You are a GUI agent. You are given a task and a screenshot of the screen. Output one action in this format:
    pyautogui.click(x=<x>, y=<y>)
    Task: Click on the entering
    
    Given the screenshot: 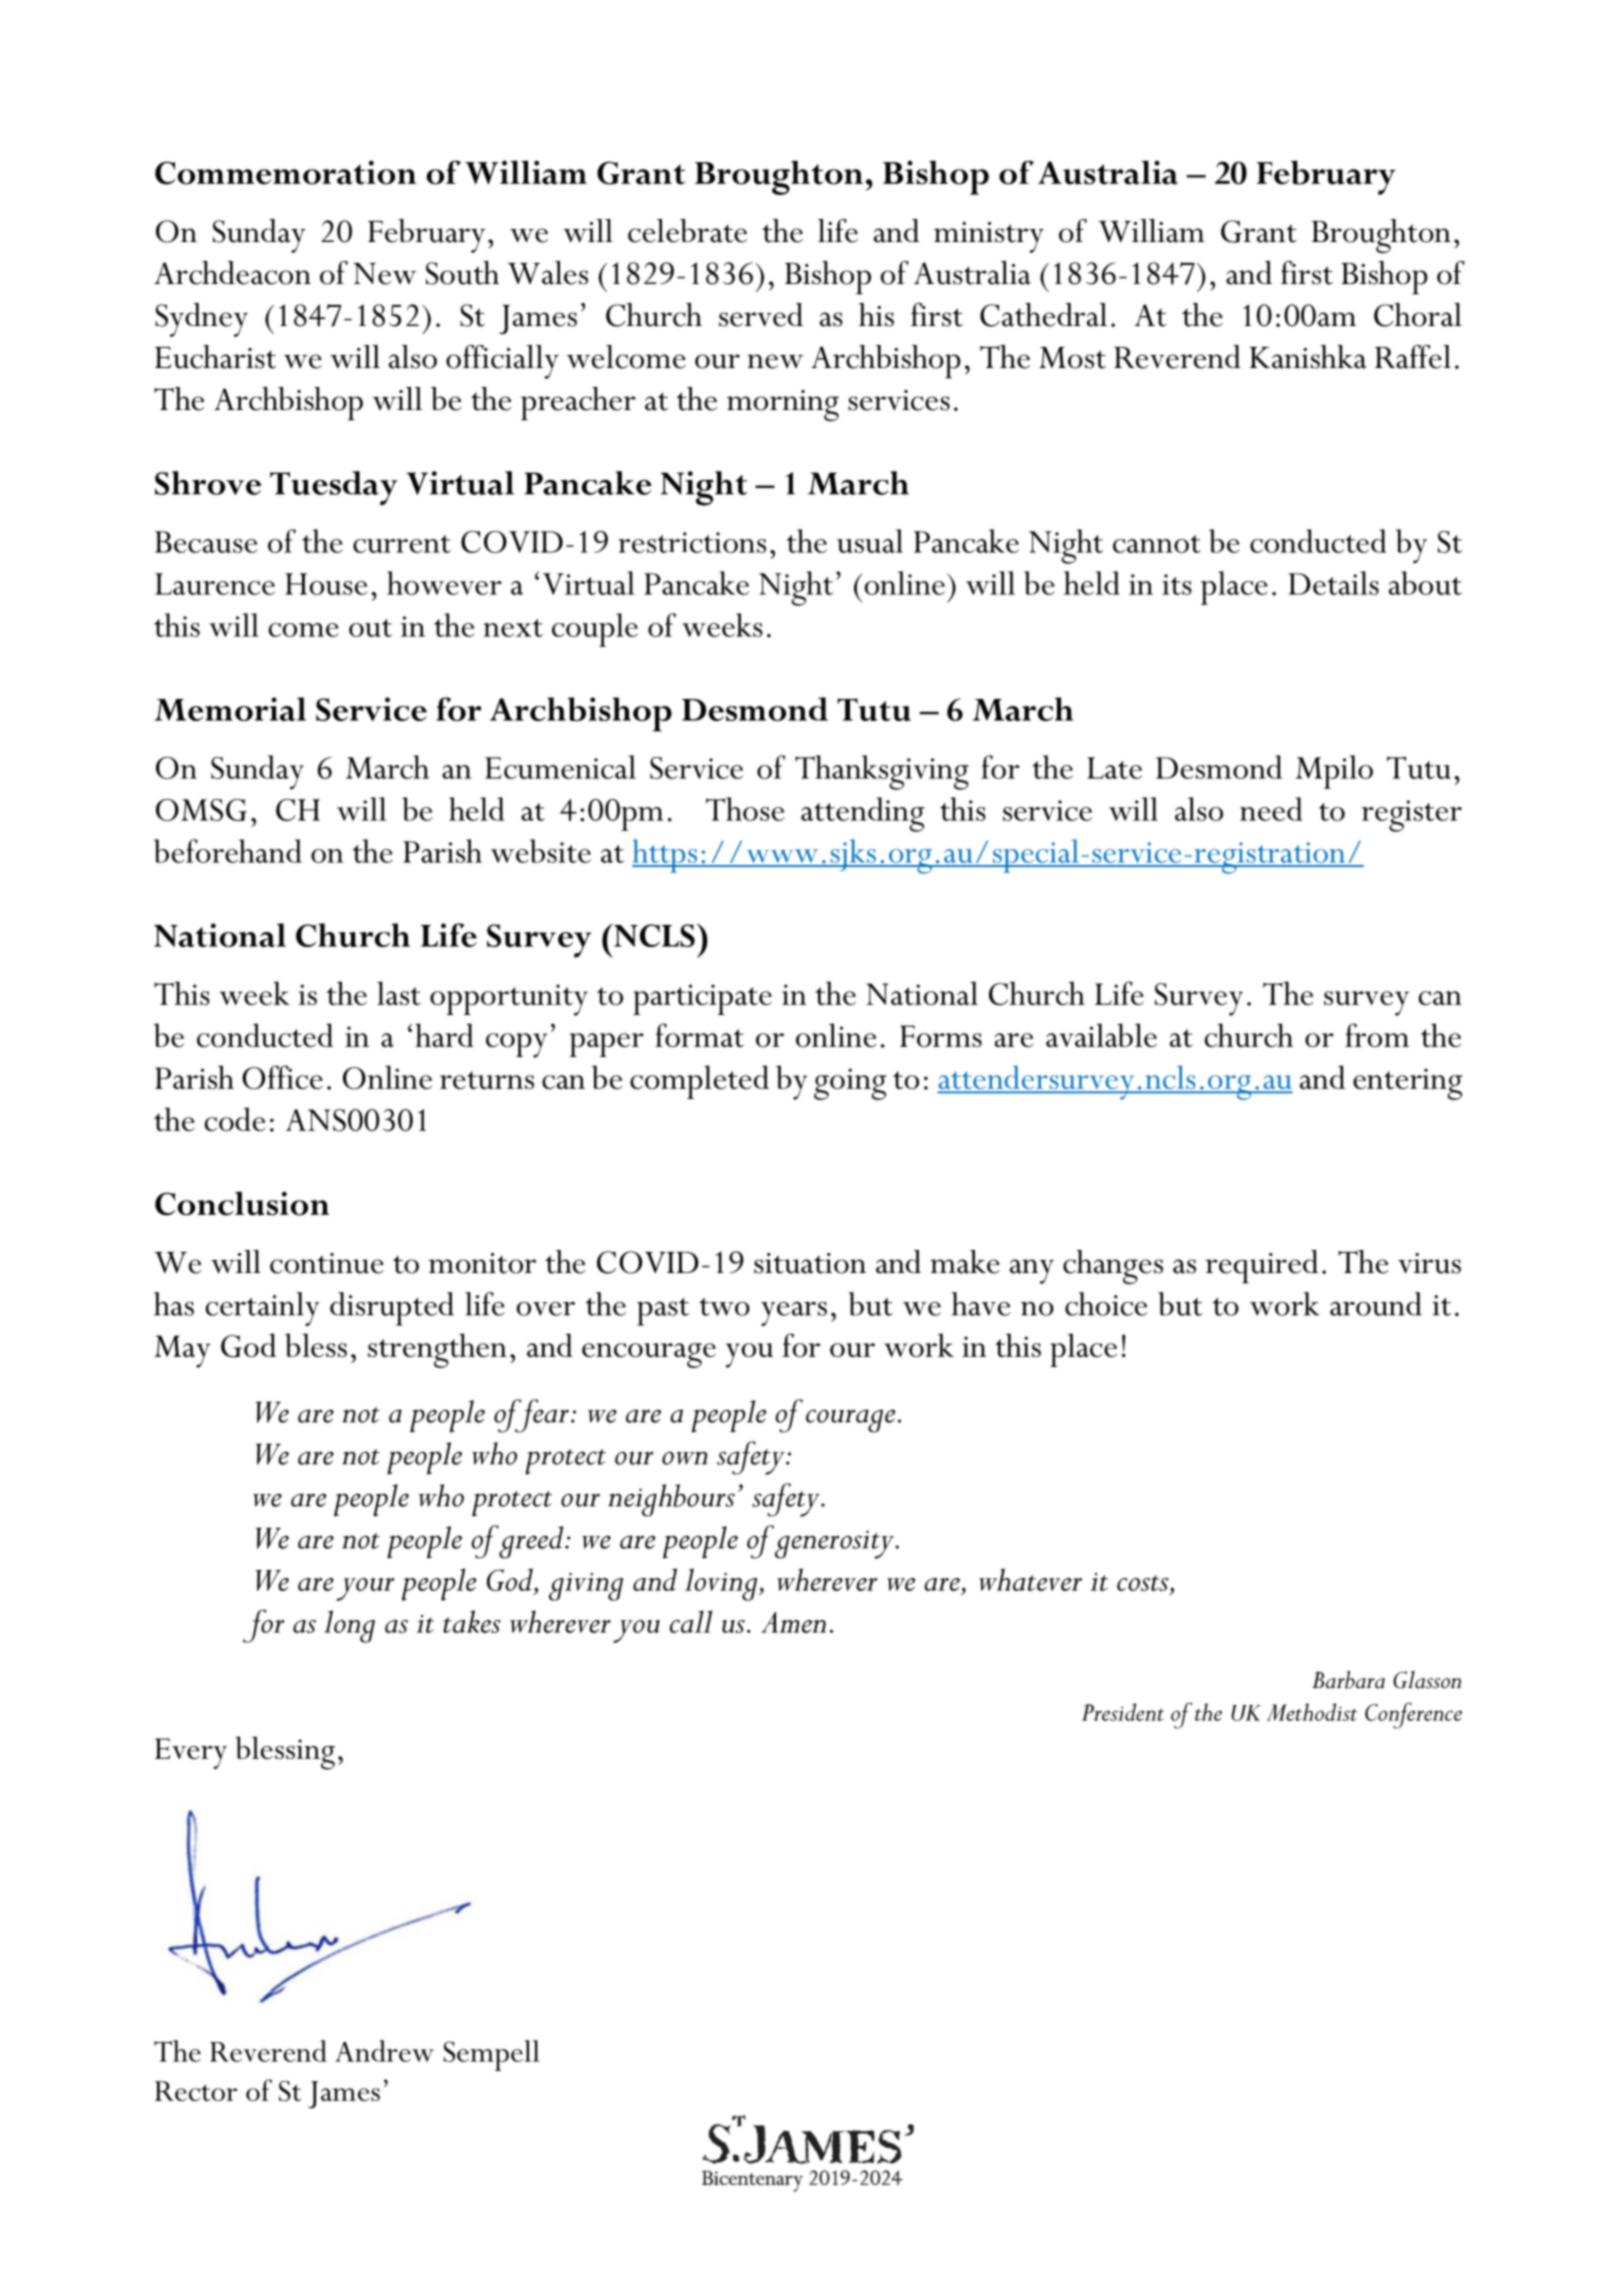 What is the action you would take?
    pyautogui.click(x=1407, y=1084)
